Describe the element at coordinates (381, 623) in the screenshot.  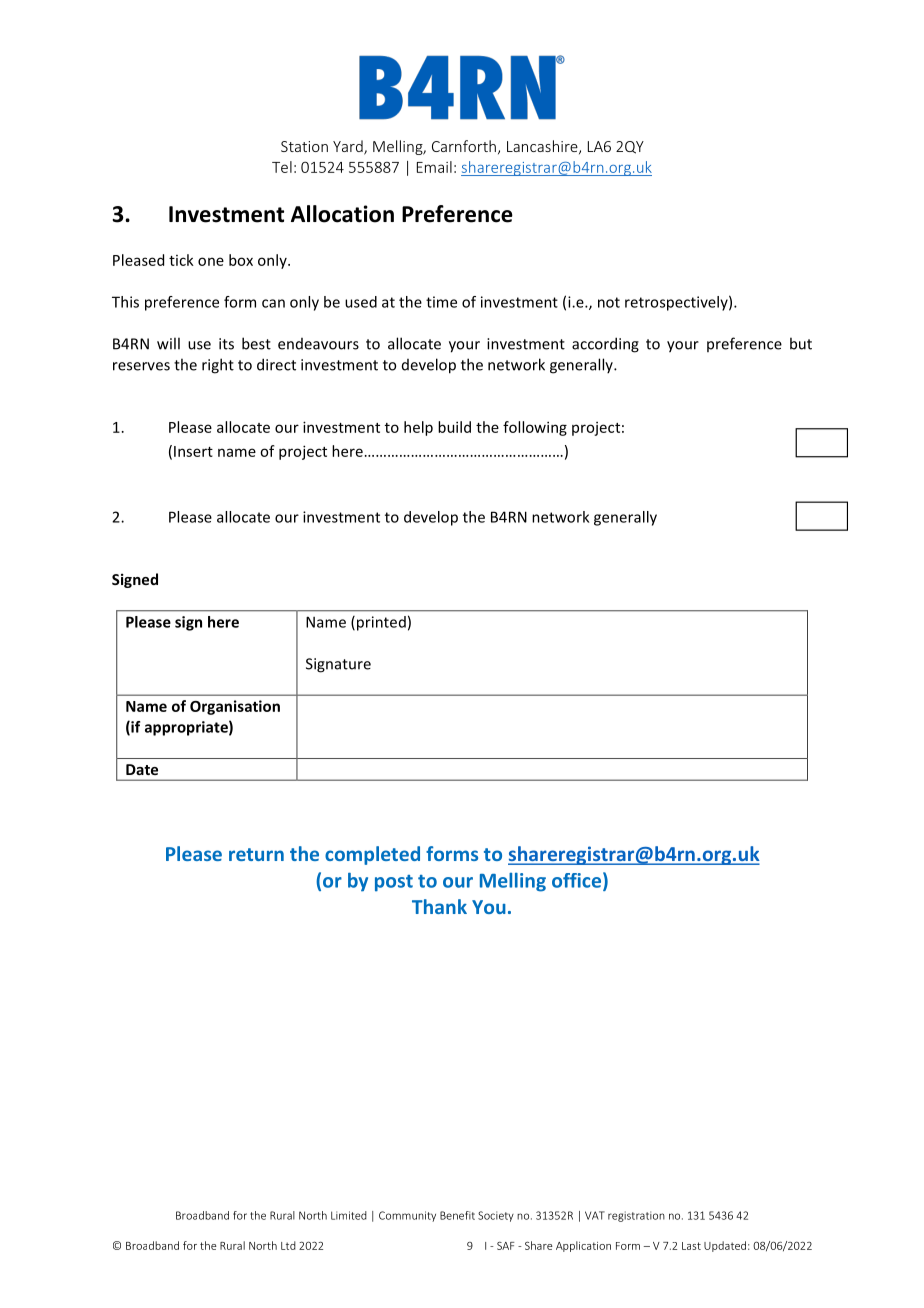
I see `printed` at that location.
